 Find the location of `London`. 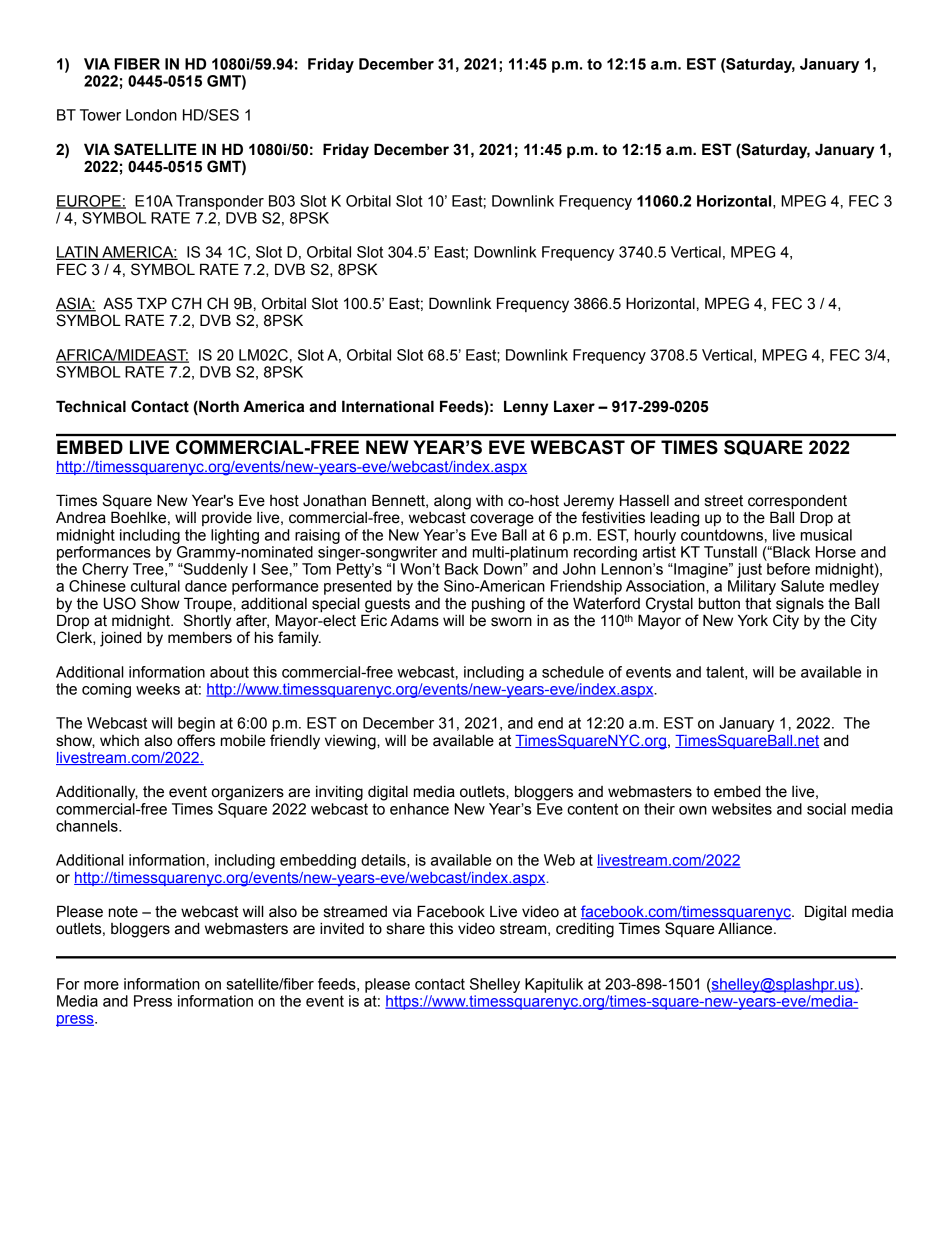

London is located at coordinates (151, 115).
